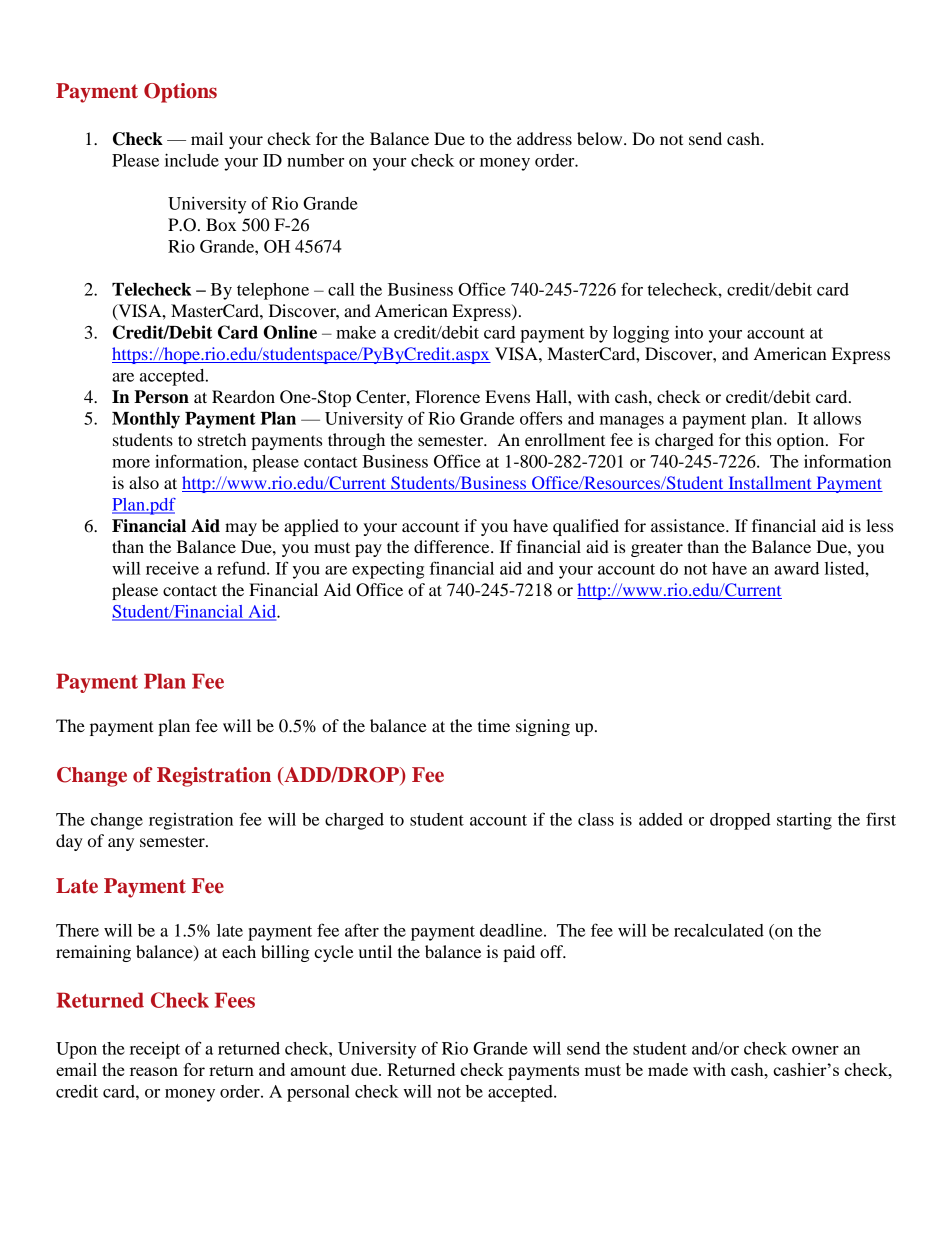 This screenshot has height=1233, width=952. Describe the element at coordinates (494, 725) in the screenshot. I see `time` at that location.
